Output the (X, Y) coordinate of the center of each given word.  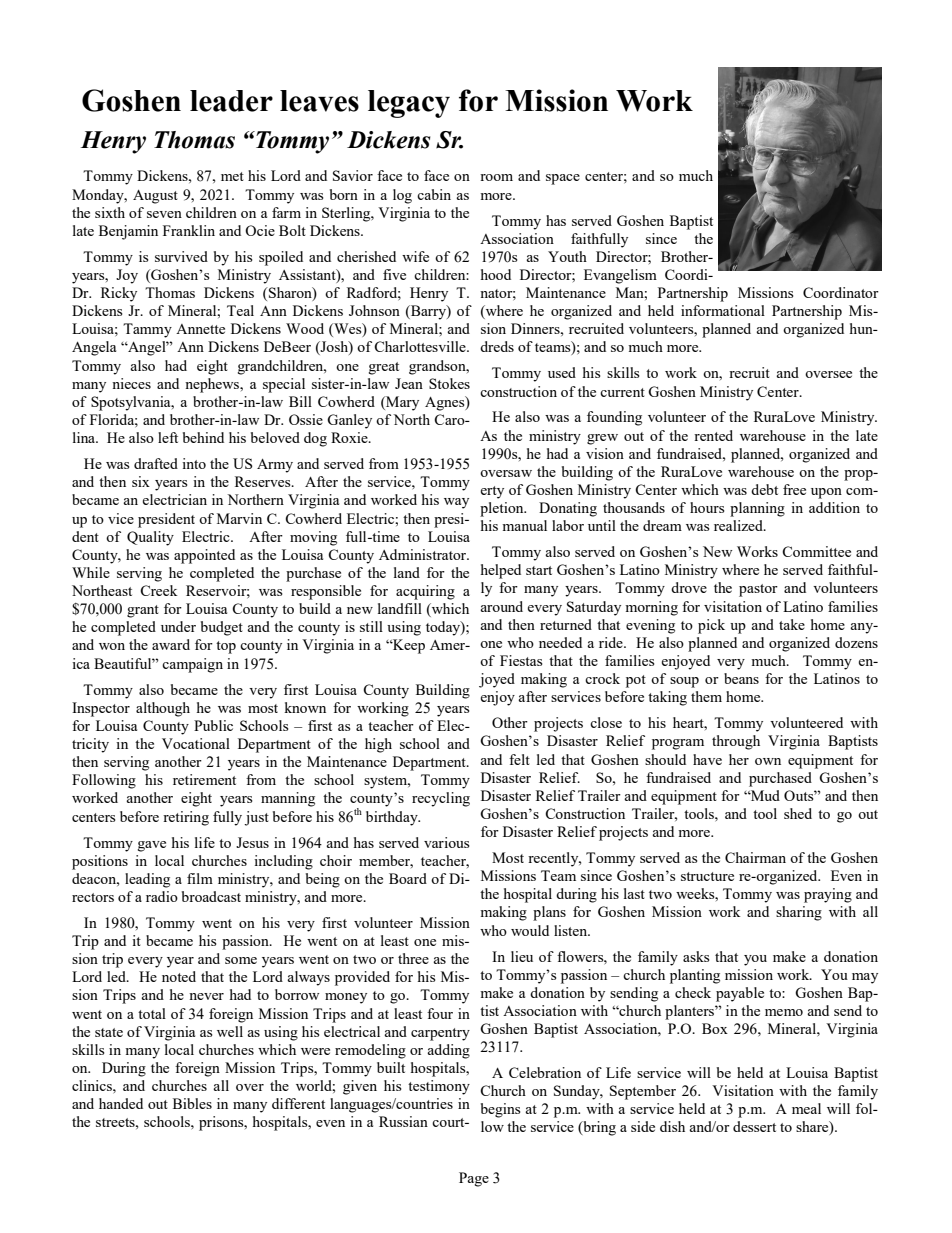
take (792, 624)
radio (162, 896)
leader (231, 101)
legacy (409, 104)
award (171, 644)
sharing (799, 913)
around (501, 606)
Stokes (449, 383)
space (563, 179)
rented (713, 435)
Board (408, 878)
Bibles (192, 1103)
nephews (213, 385)
